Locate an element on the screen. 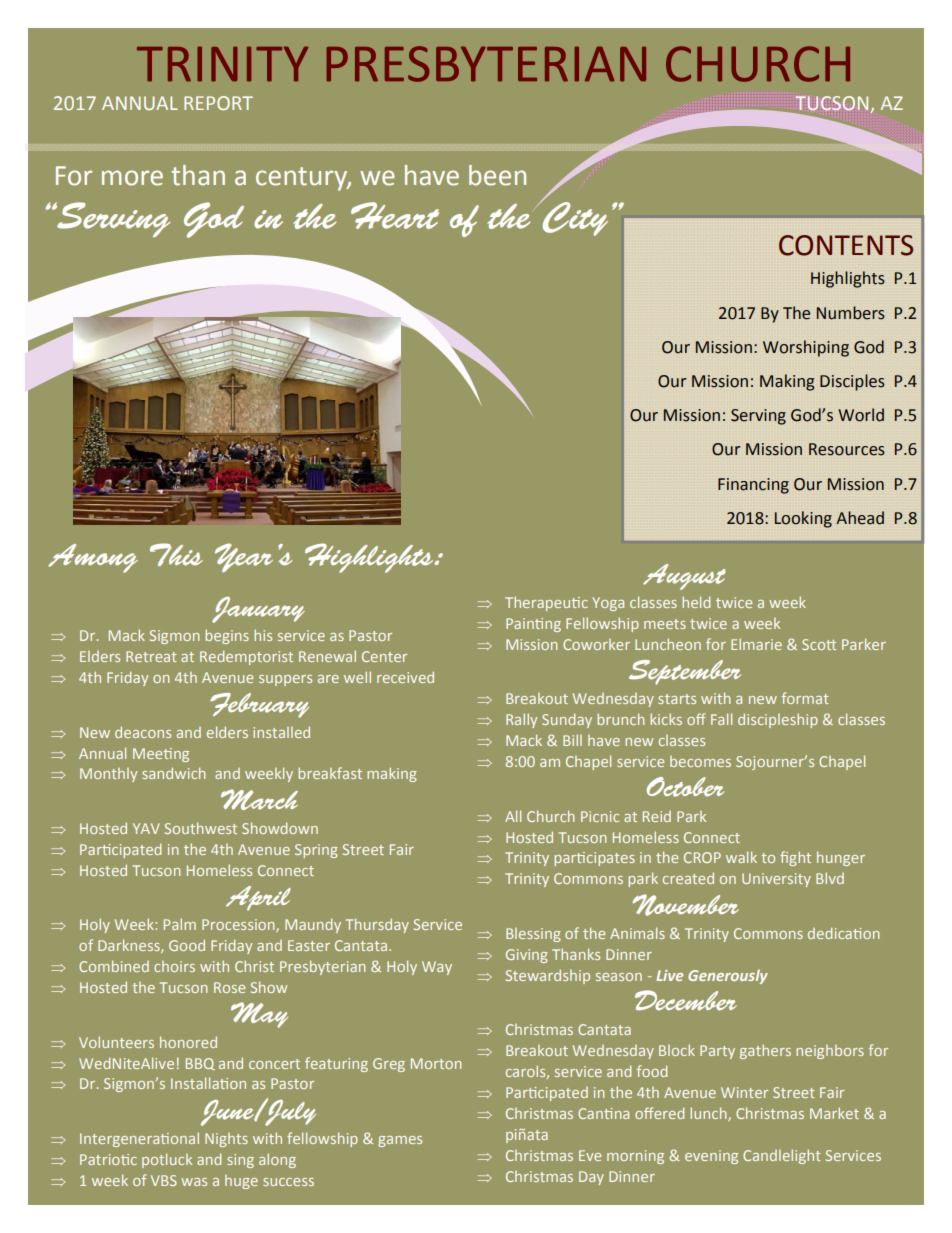 Image resolution: width=952 pixels, height=1233 pixels. REPORT is located at coordinates (218, 103).
